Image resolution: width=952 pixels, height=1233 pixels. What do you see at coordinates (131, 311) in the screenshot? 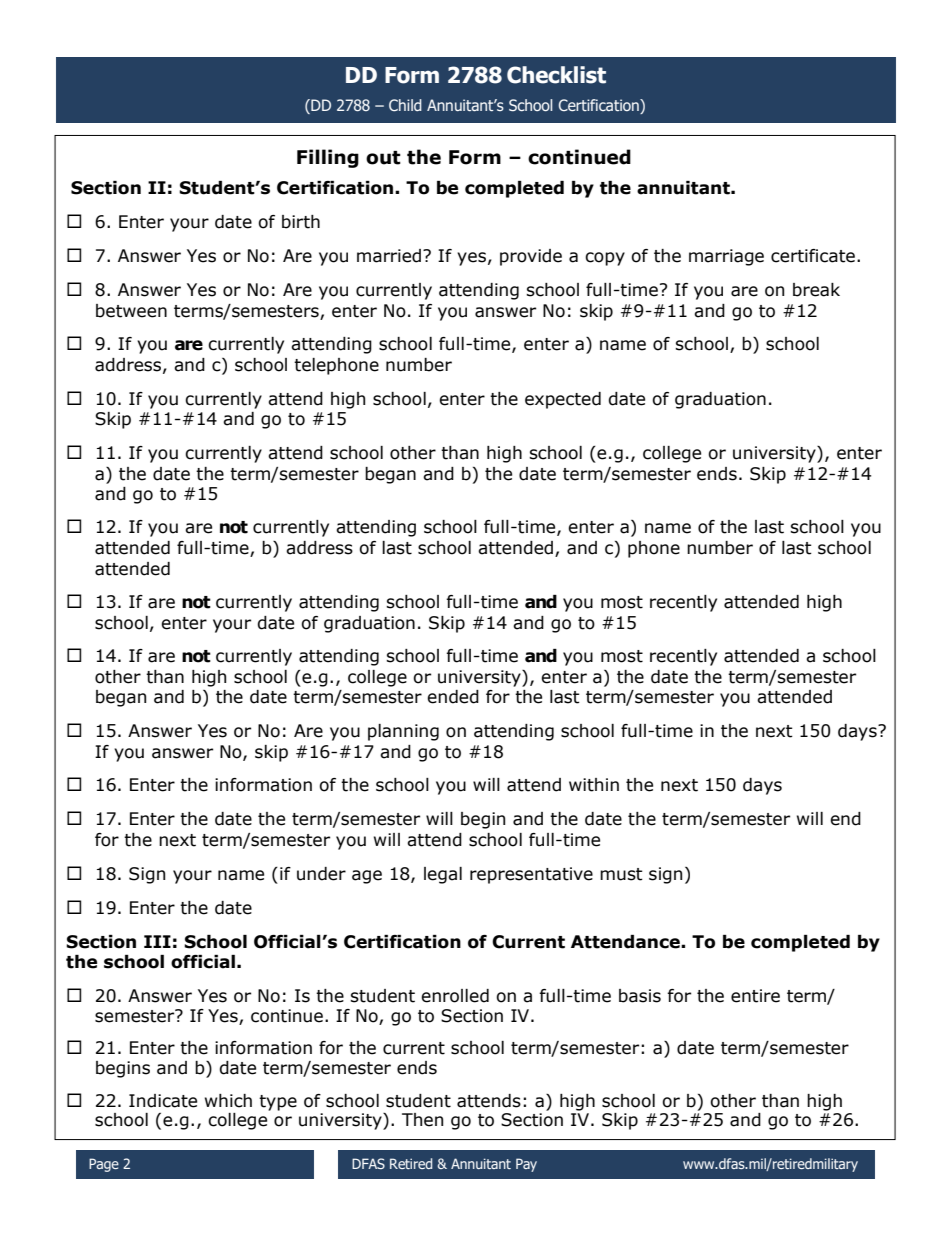
I see `between` at bounding box center [131, 311].
